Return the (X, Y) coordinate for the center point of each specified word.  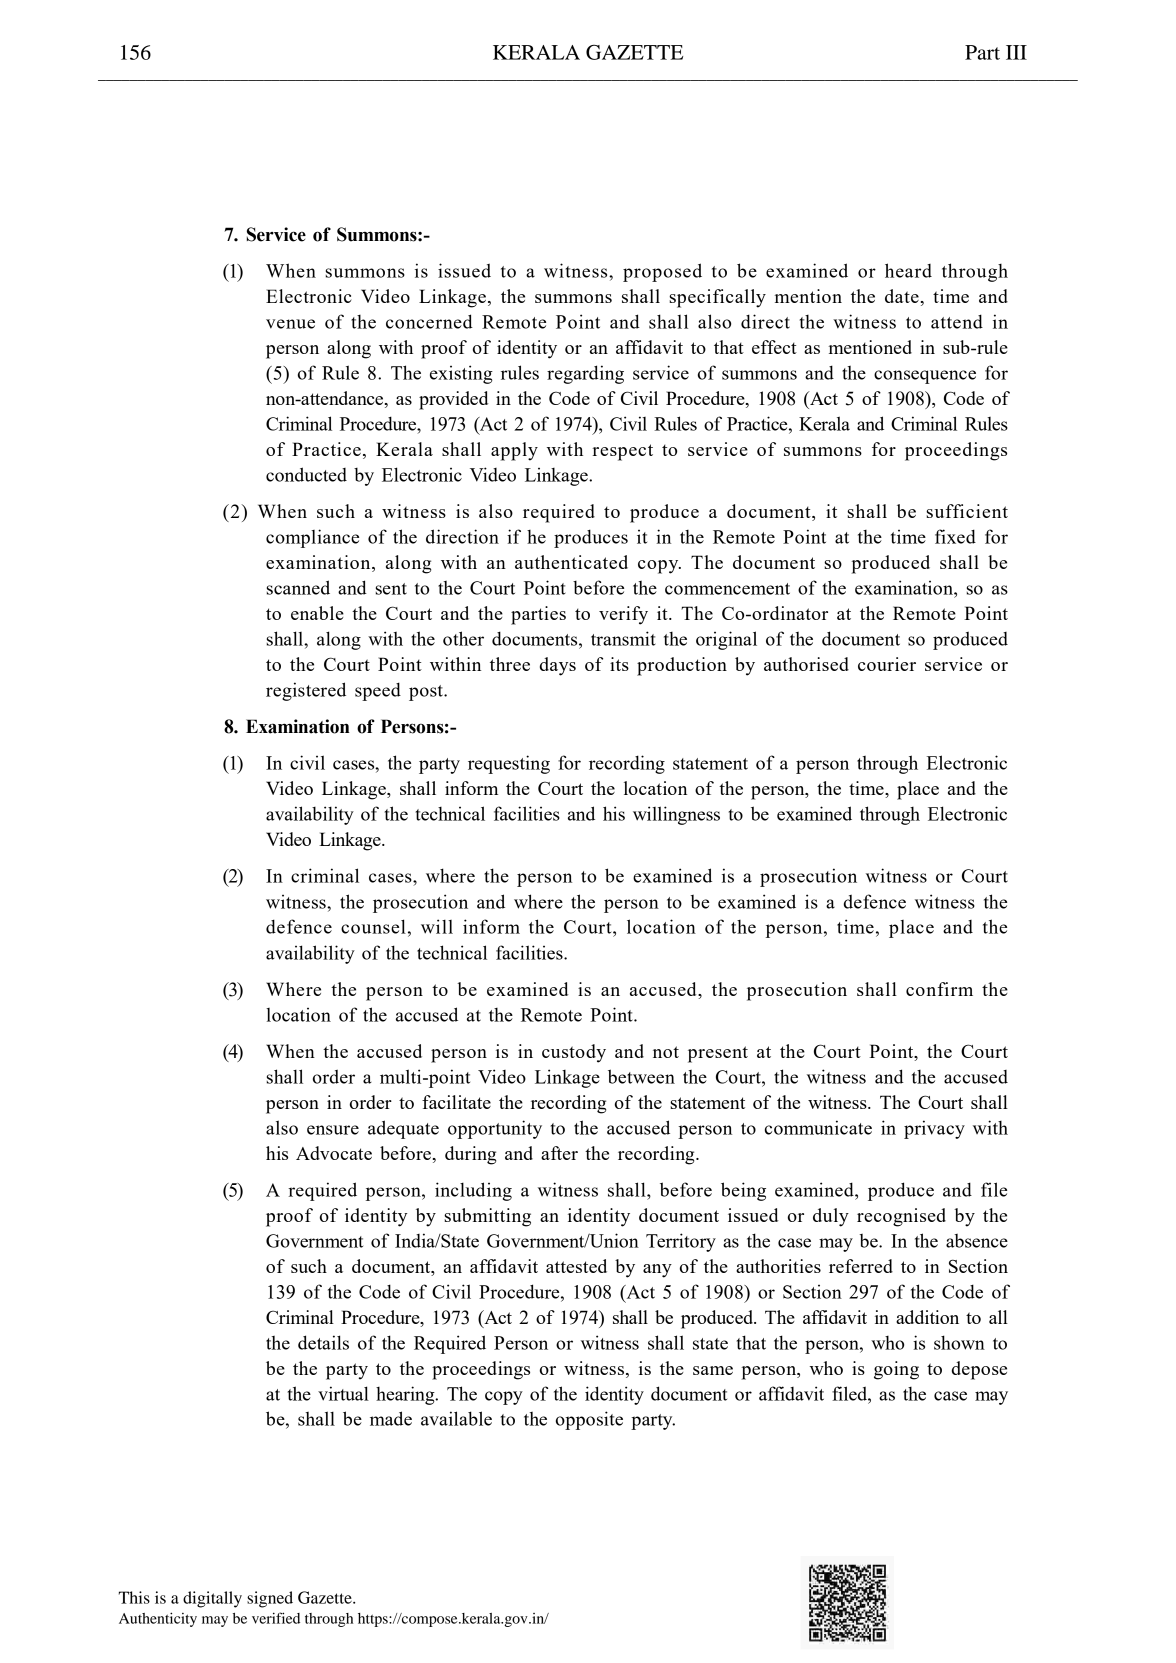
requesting (509, 764)
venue (290, 324)
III (1016, 52)
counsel (373, 926)
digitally (212, 1599)
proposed (662, 272)
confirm (939, 989)
